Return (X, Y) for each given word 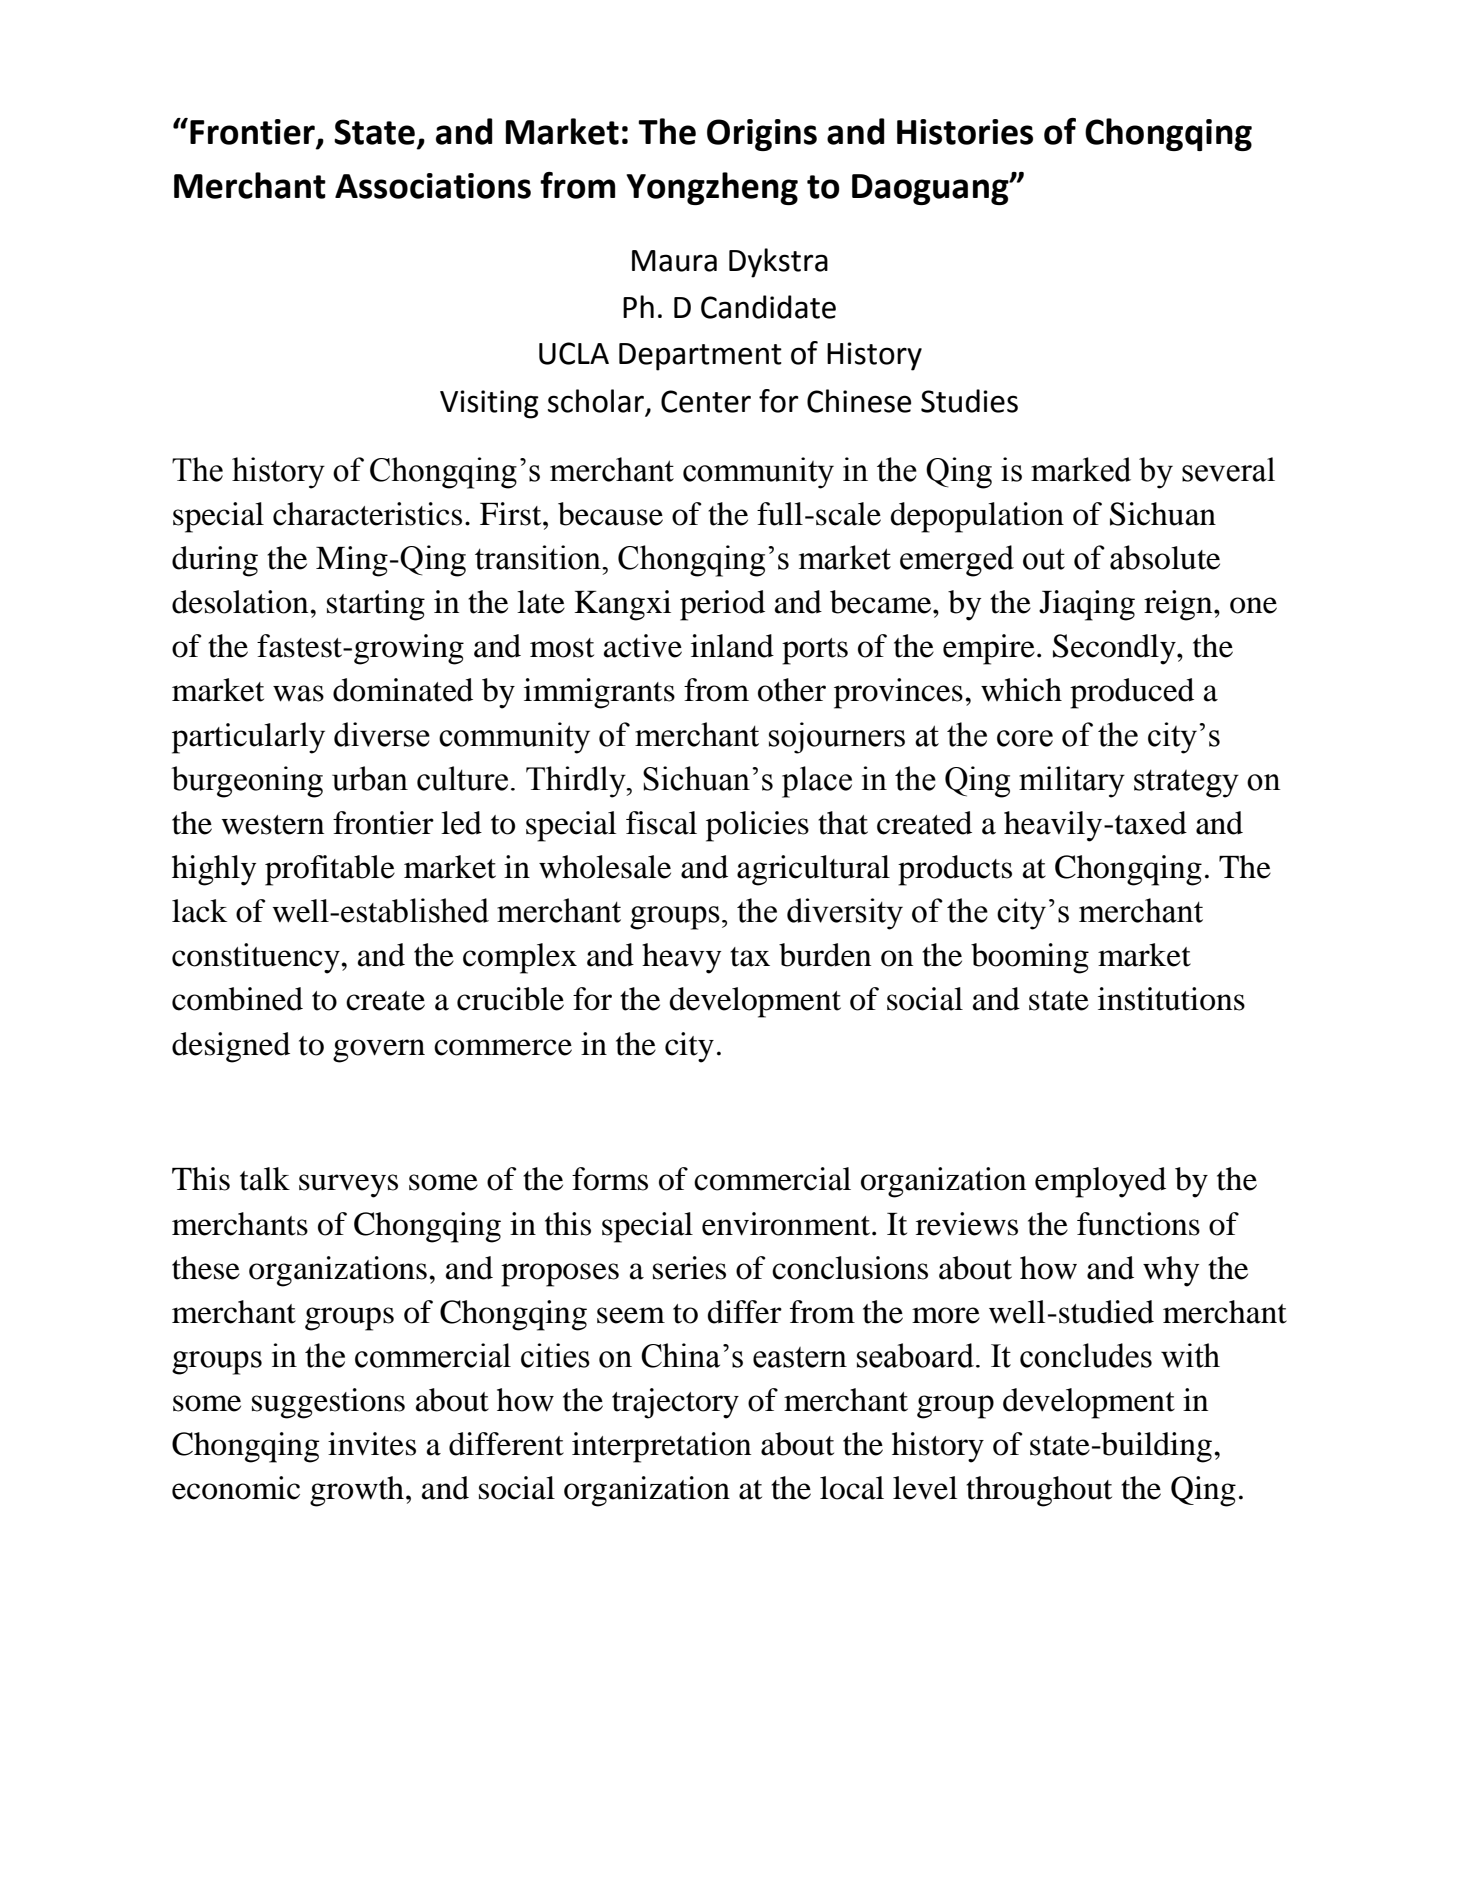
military (1072, 782)
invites (372, 1444)
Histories (965, 132)
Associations (433, 186)
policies (757, 826)
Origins (762, 135)
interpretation (661, 1447)
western (272, 825)
